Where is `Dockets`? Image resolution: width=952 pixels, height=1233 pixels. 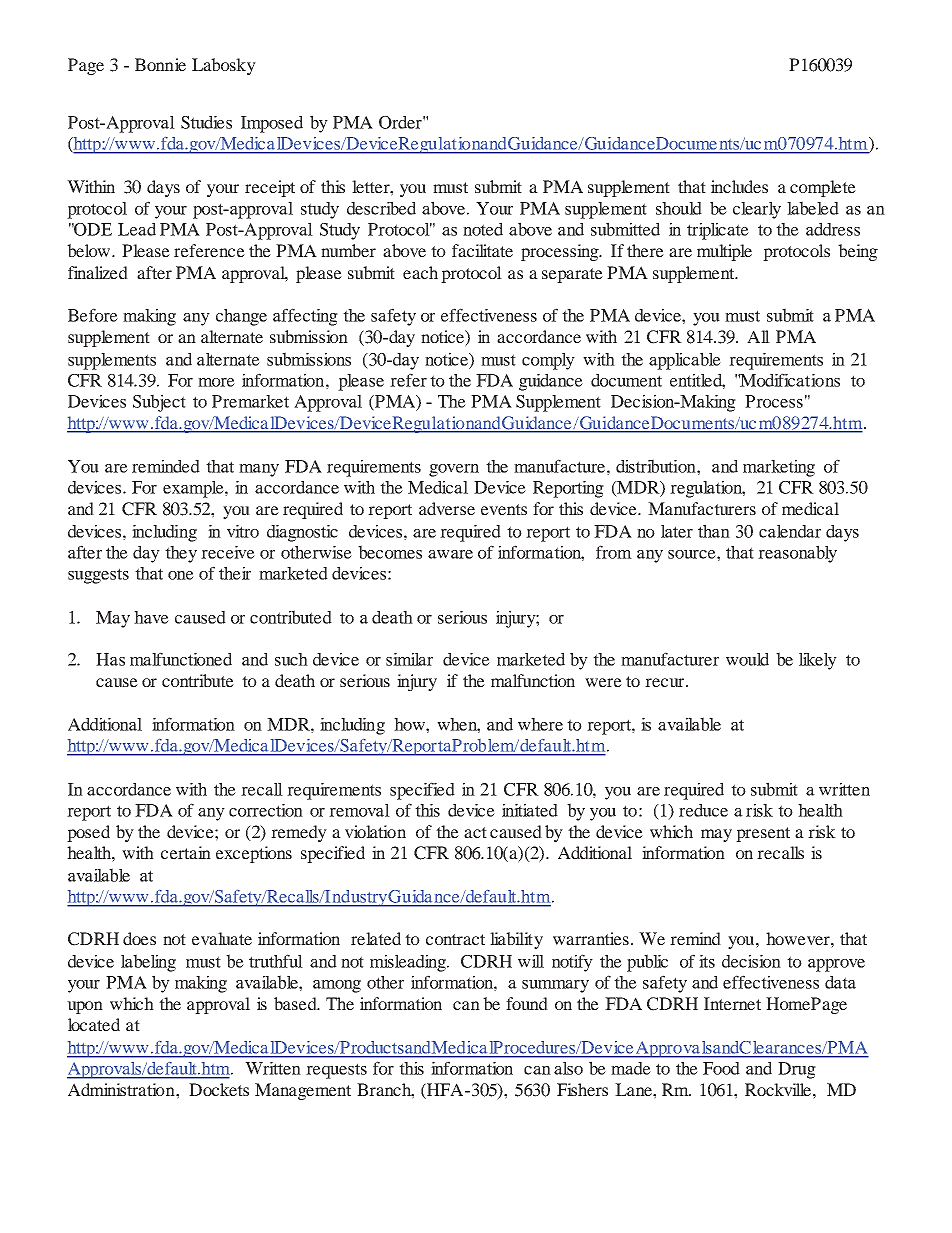 Dockets is located at coordinates (219, 1089).
